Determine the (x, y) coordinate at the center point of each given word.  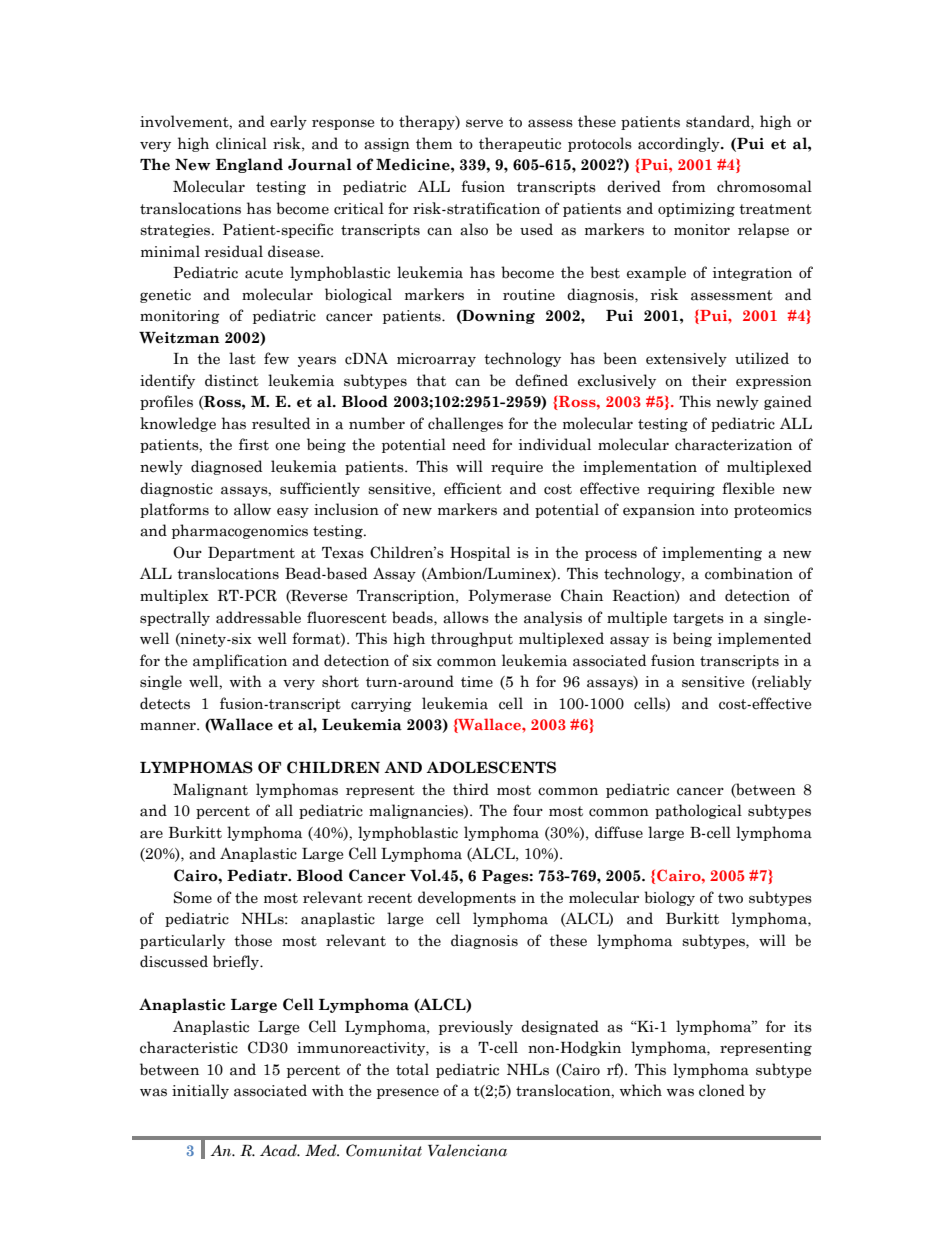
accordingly (680, 144)
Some (193, 897)
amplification (240, 661)
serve (484, 123)
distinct (232, 380)
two (730, 898)
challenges (465, 424)
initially (200, 1091)
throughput (472, 639)
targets (698, 619)
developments (467, 898)
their (709, 380)
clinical (241, 143)
